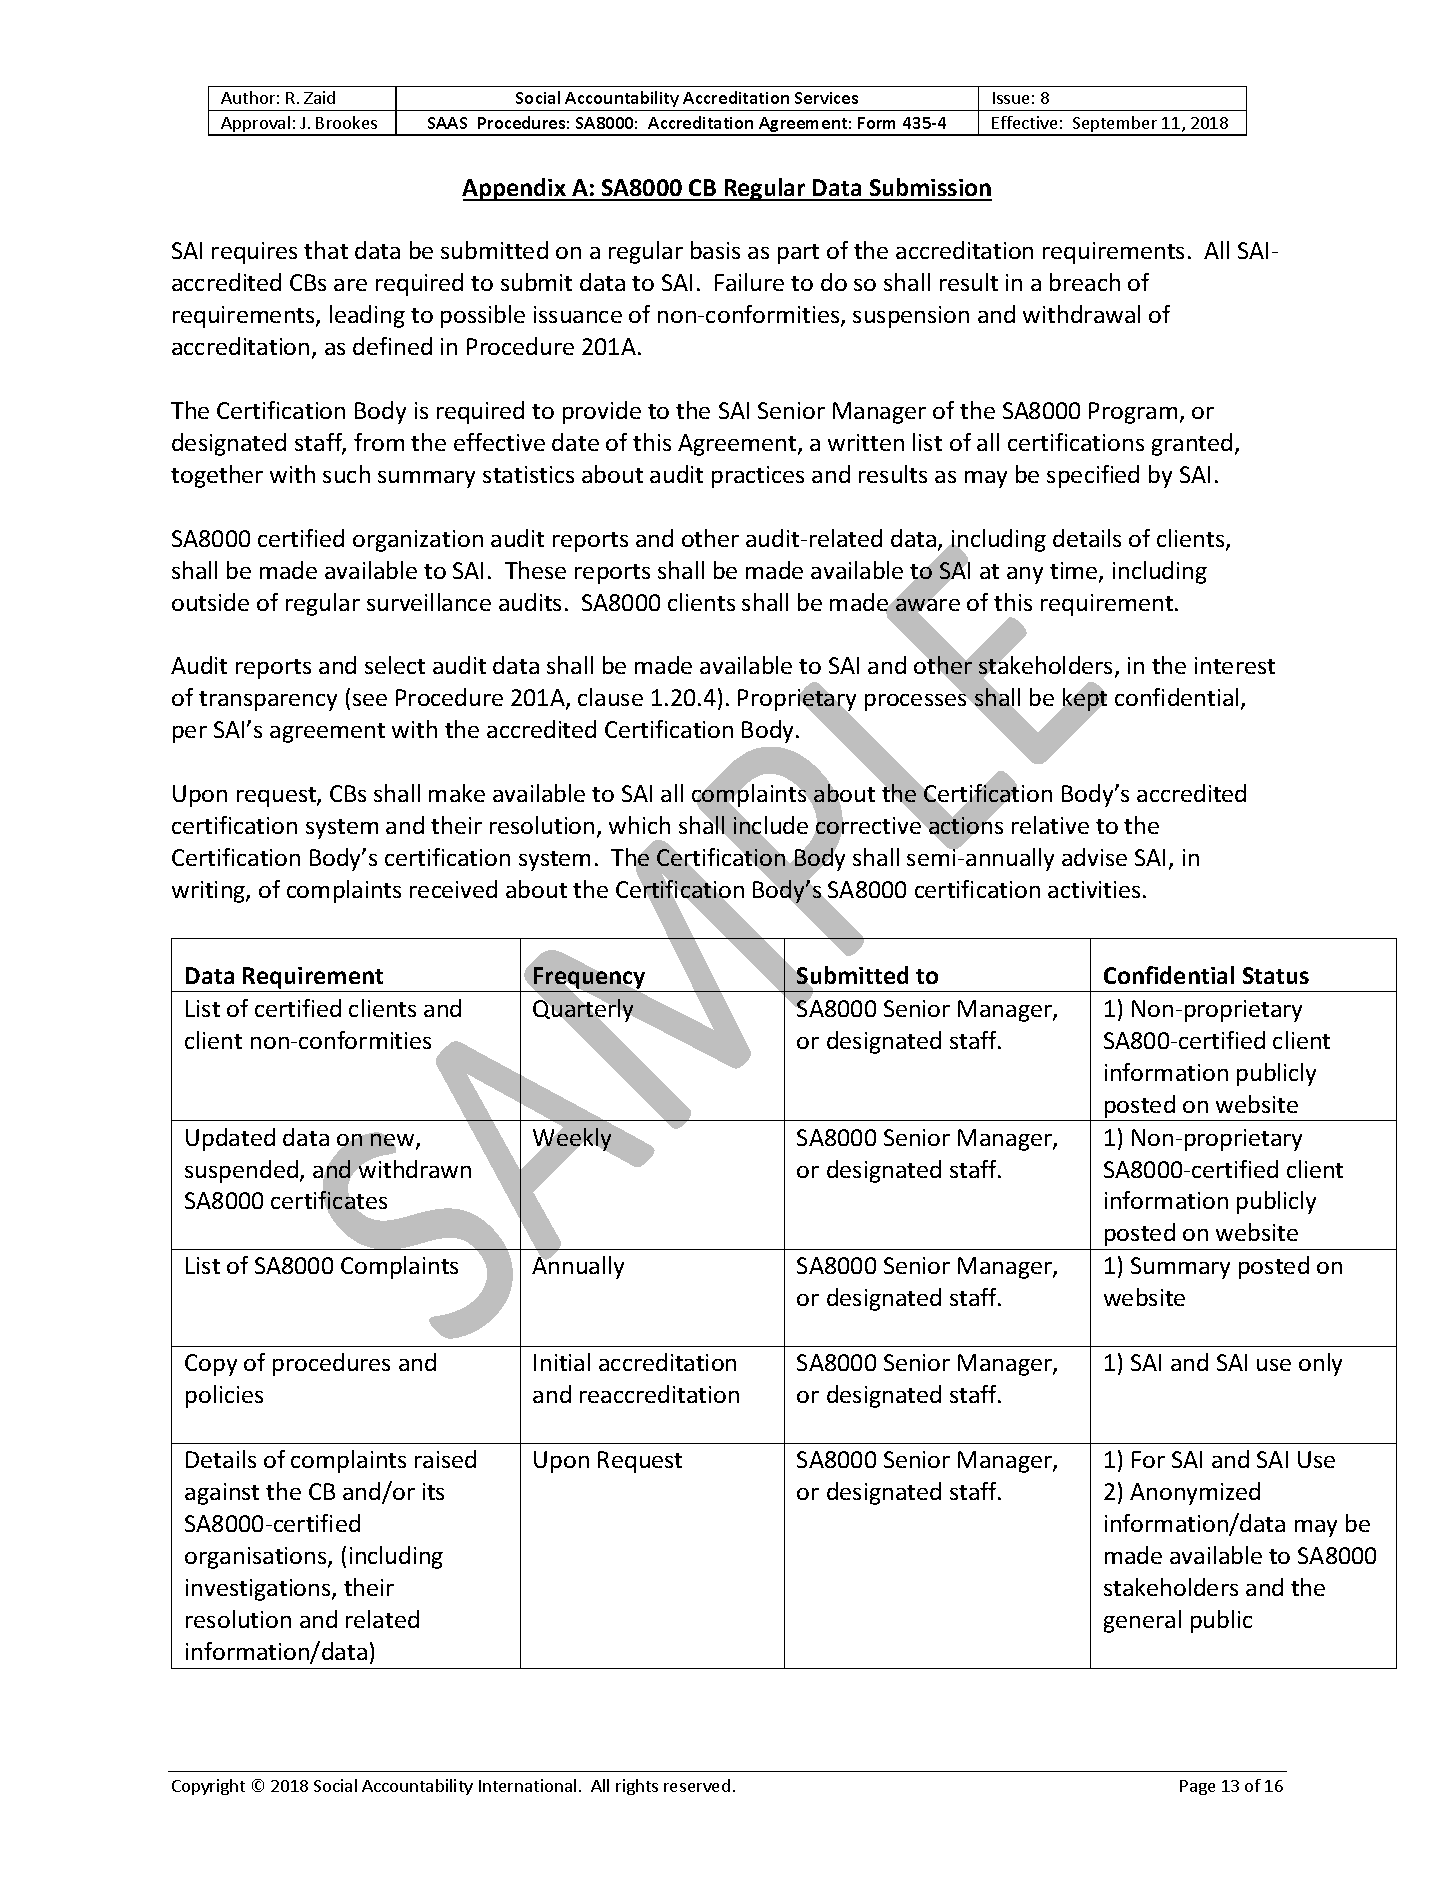  What do you see at coordinates (346, 122) in the image?
I see `Brookes` at bounding box center [346, 122].
